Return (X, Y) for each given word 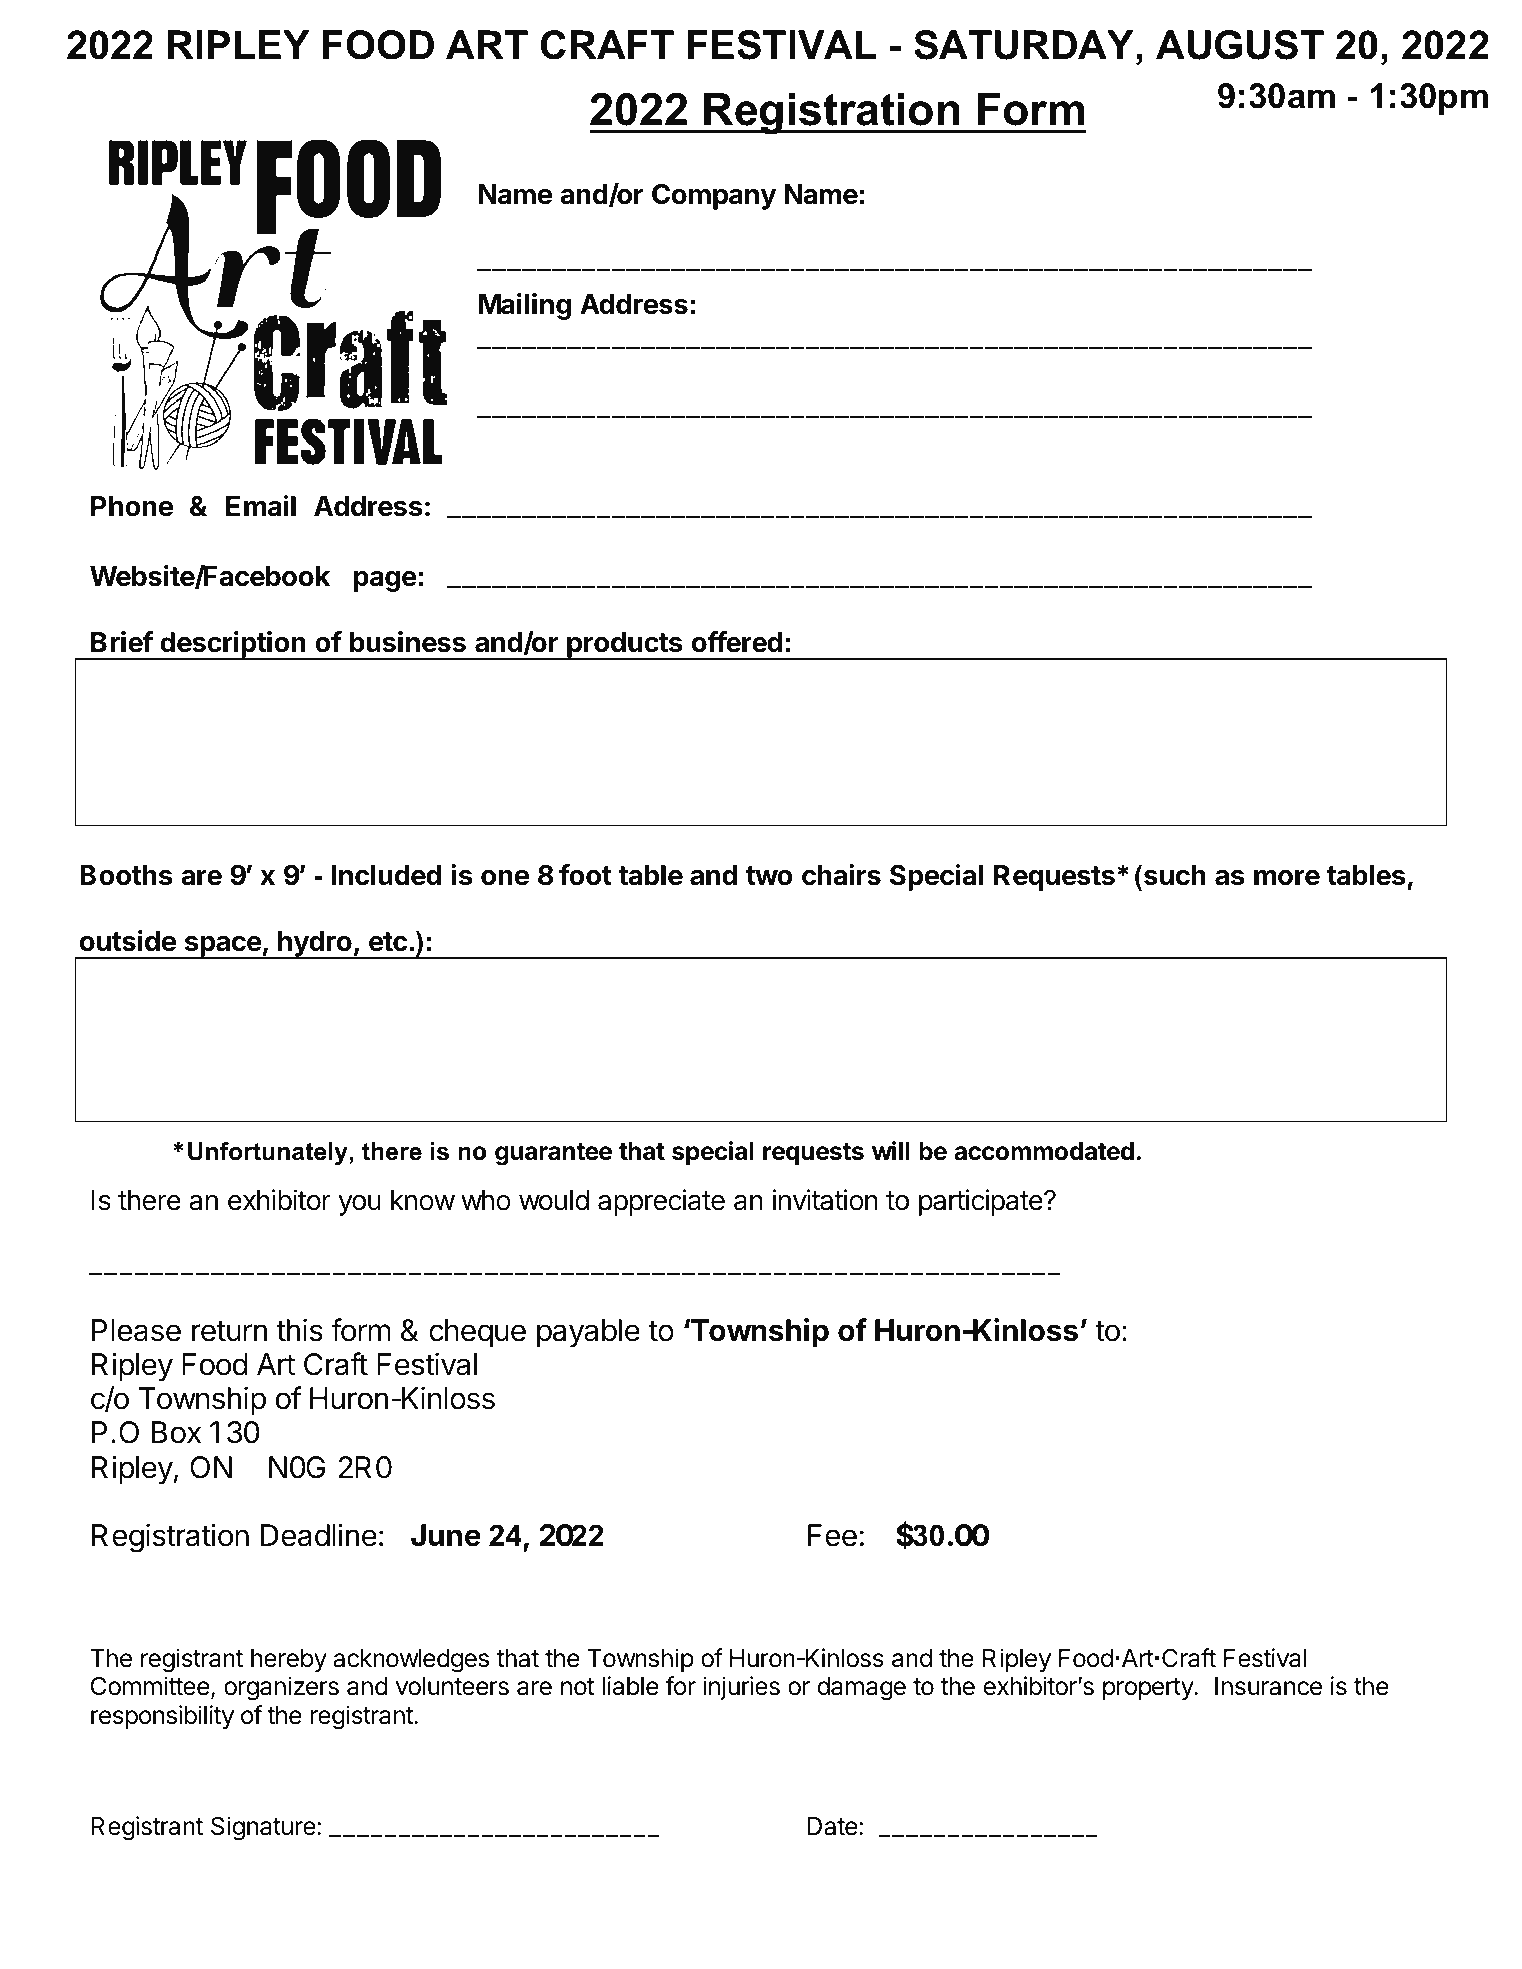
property (1149, 1689)
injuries (741, 1688)
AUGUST (1240, 45)
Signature (264, 1828)
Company (714, 196)
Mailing (525, 306)
